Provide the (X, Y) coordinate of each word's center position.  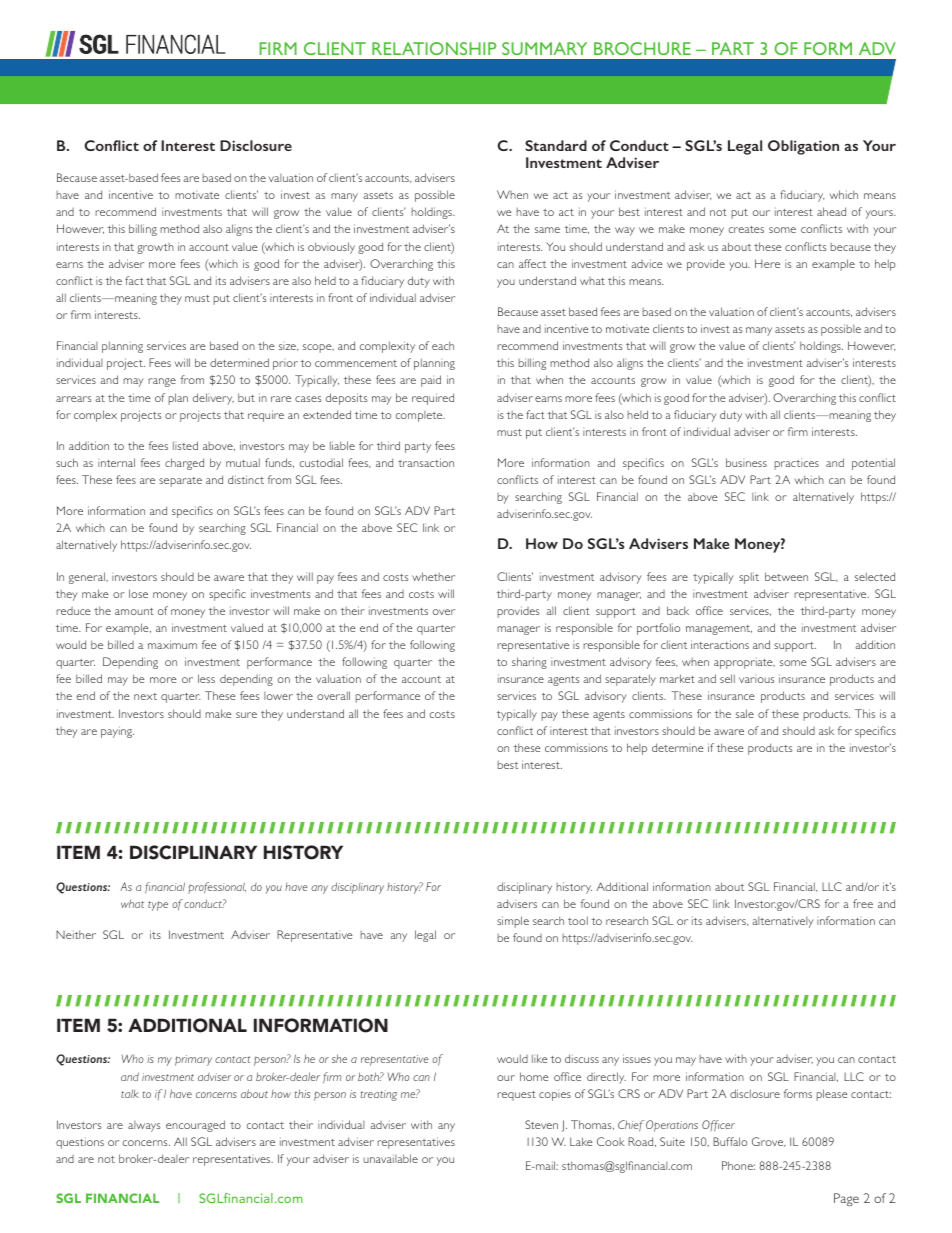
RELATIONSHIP (434, 48)
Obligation (803, 147)
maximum (172, 644)
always (144, 1126)
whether (433, 576)
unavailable (390, 1158)
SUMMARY (544, 48)
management (719, 630)
